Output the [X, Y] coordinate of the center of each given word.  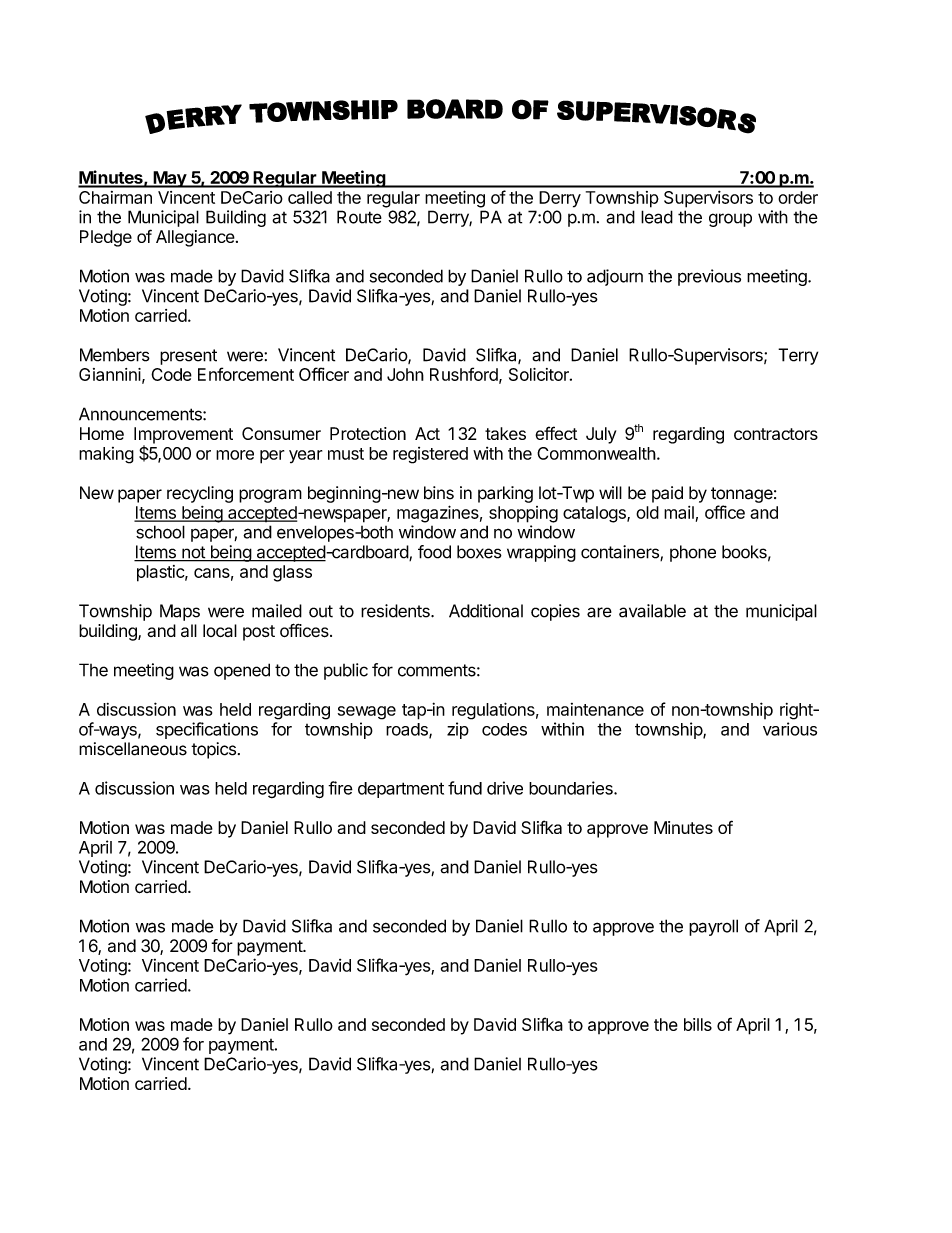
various [790, 729]
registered [430, 455]
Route [359, 217]
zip [458, 730]
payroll [713, 927]
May [169, 179]
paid [667, 494]
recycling [200, 494]
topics [213, 750]
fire [340, 788]
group [730, 220]
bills [698, 1024]
